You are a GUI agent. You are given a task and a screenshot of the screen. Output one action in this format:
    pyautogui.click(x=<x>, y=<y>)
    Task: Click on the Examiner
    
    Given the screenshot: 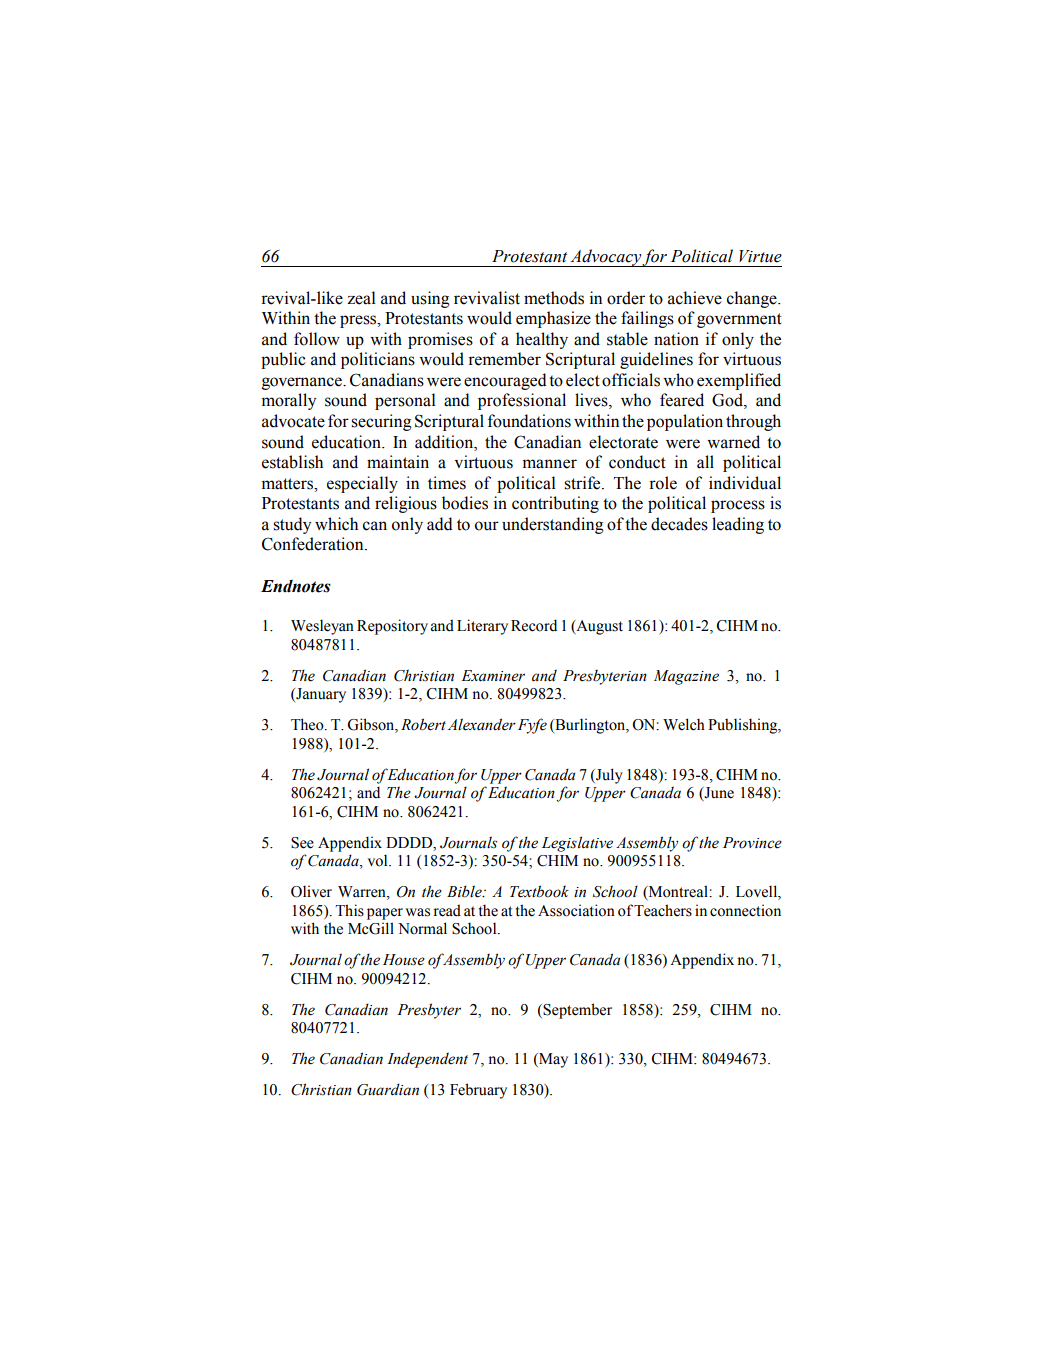 What is the action you would take?
    pyautogui.click(x=493, y=676)
